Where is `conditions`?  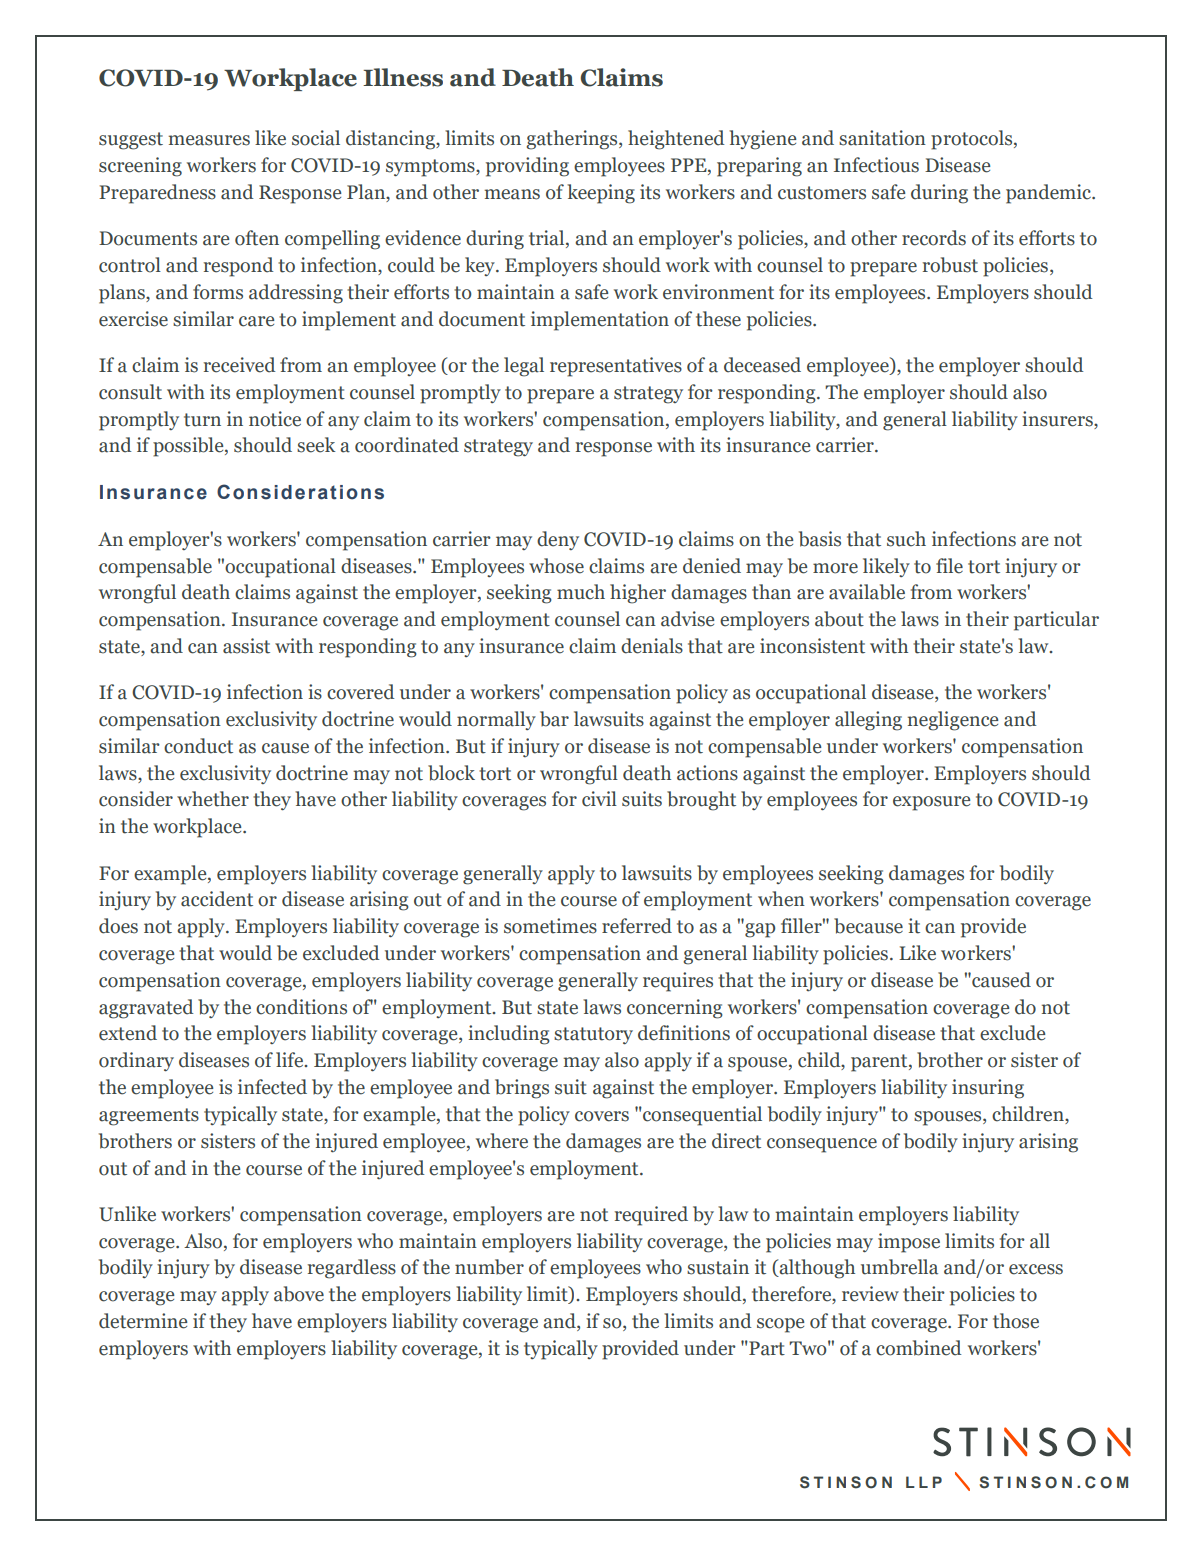
conditions is located at coordinates (301, 1007).
